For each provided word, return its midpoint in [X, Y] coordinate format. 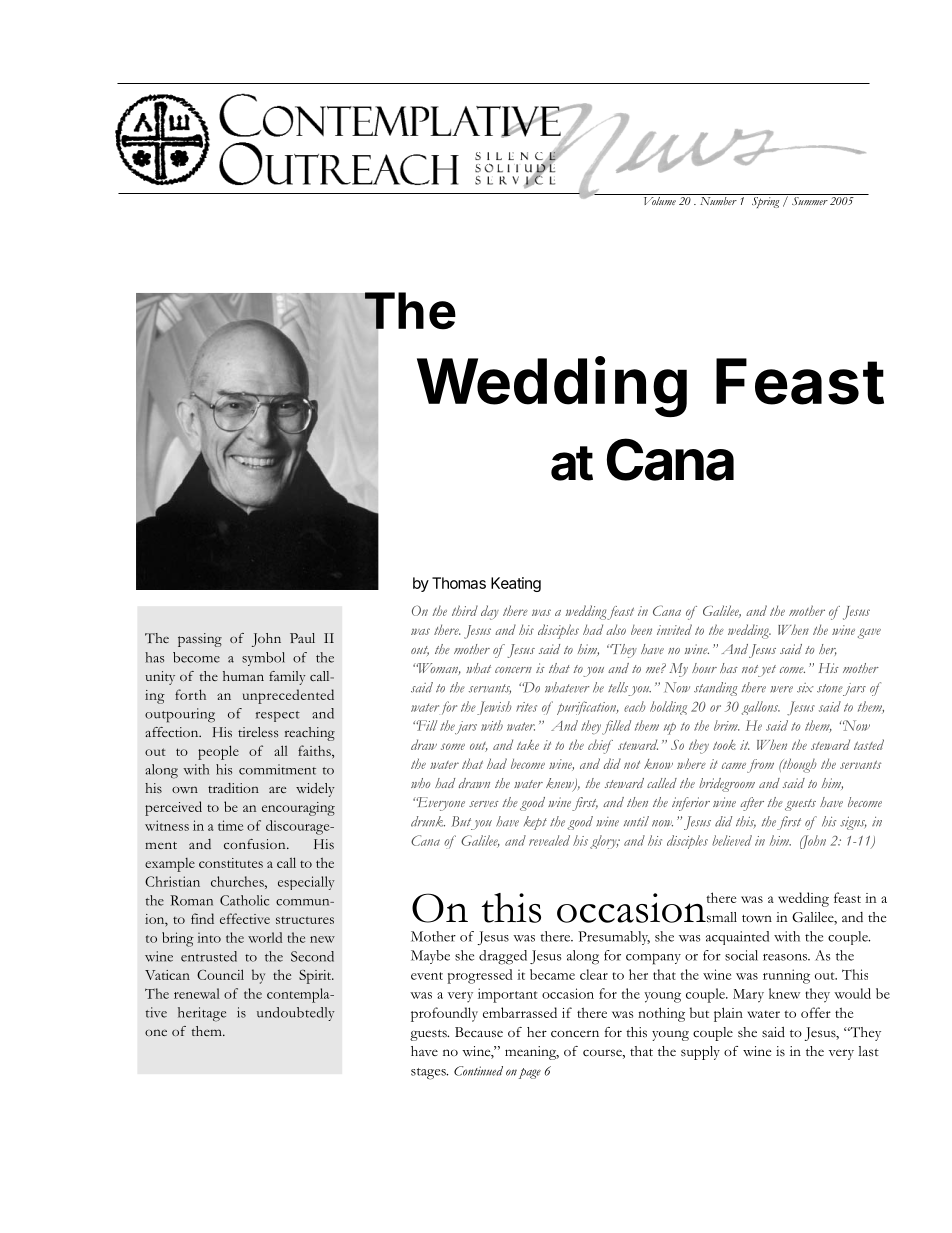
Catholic [244, 900]
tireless [258, 732]
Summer [809, 199]
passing [200, 640]
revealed [549, 840]
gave [869, 633]
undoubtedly [296, 1014]
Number [718, 199]
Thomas [459, 583]
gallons [760, 708]
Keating [516, 584]
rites [526, 707]
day [490, 612]
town [757, 918]
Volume [659, 199]
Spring [765, 201]
